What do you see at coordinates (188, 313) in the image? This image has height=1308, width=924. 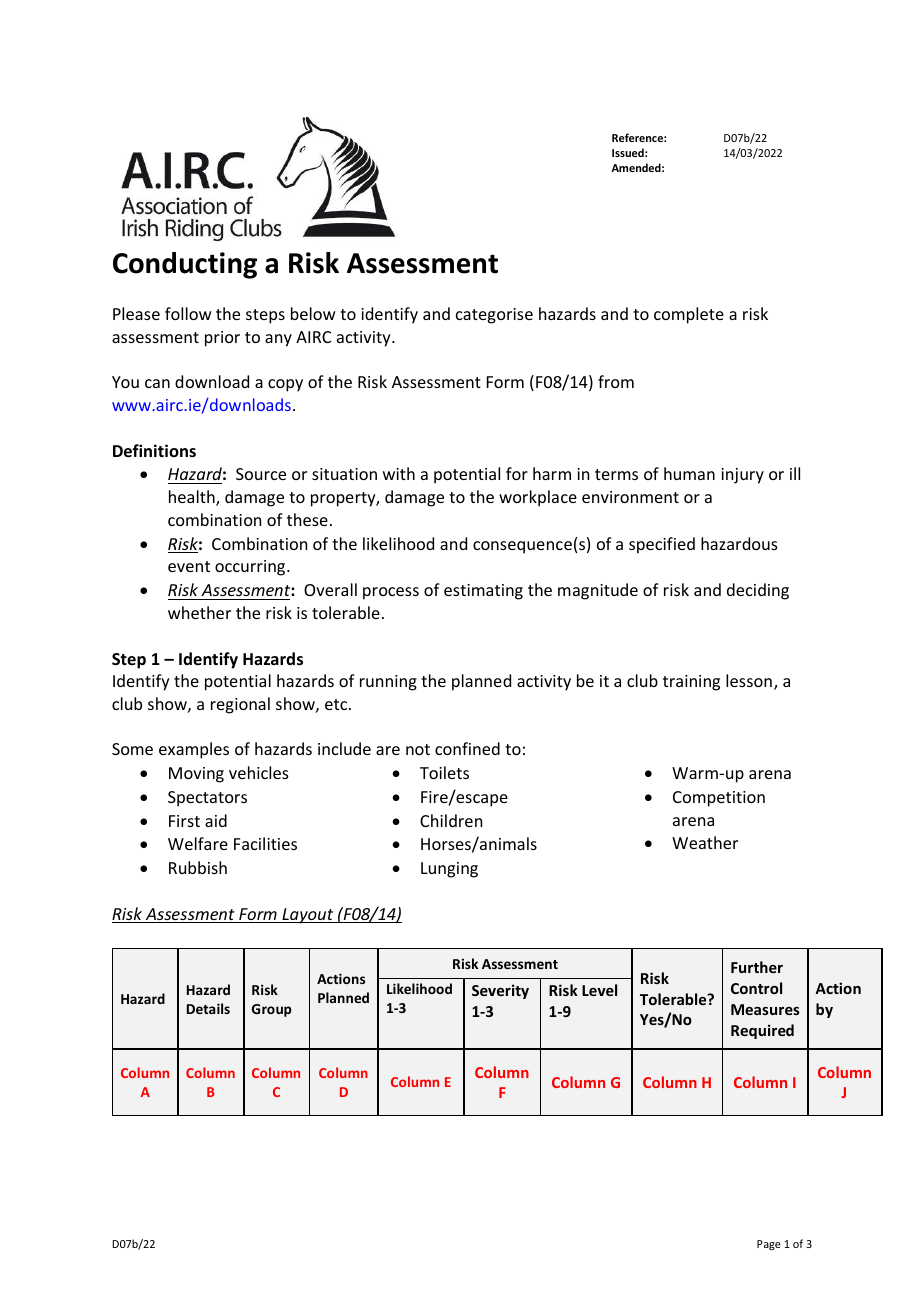 I see `follow` at bounding box center [188, 313].
